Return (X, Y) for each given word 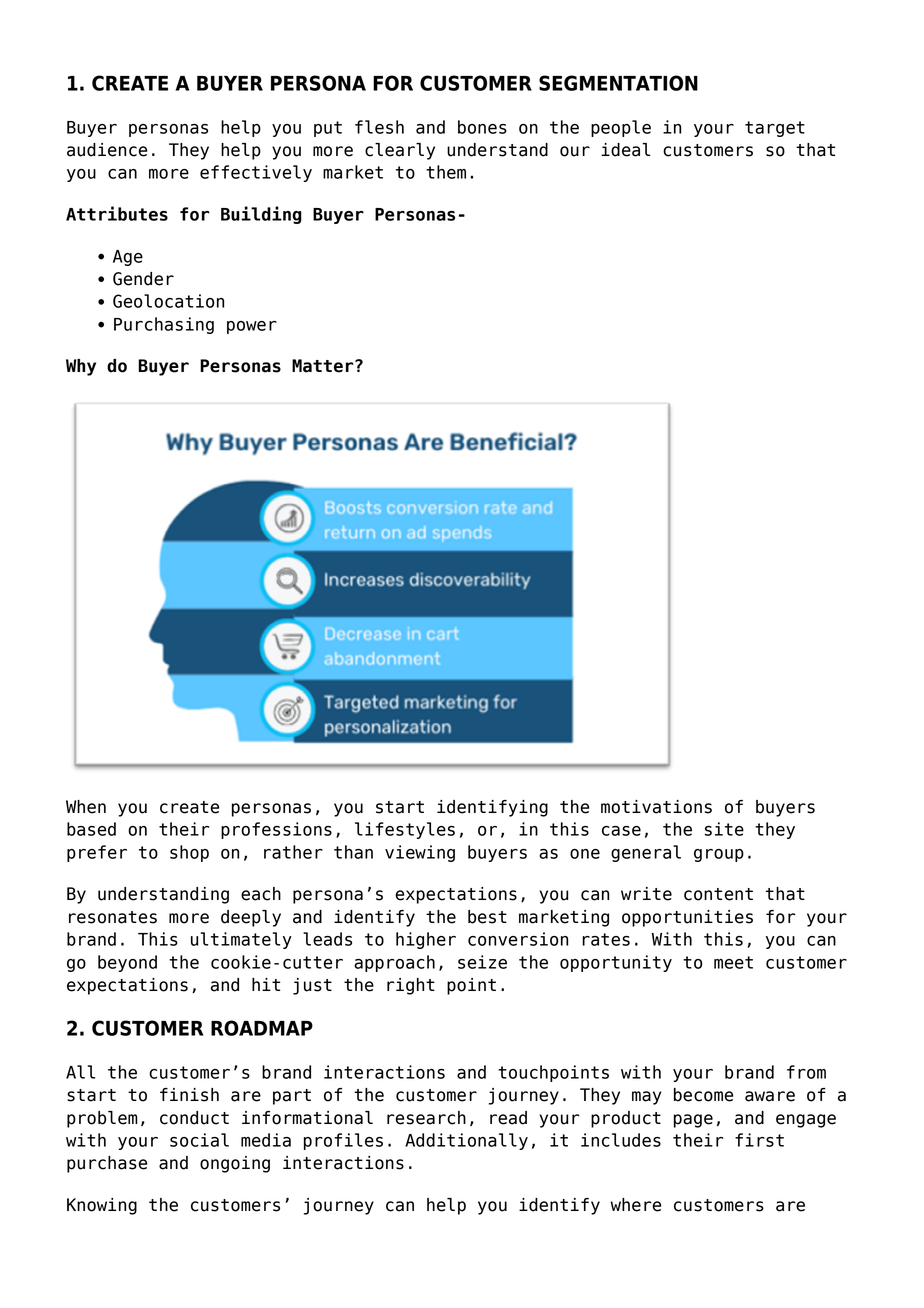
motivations (656, 807)
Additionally (466, 1141)
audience (107, 150)
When (86, 807)
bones (482, 127)
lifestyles (405, 830)
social (199, 1140)
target (775, 129)
